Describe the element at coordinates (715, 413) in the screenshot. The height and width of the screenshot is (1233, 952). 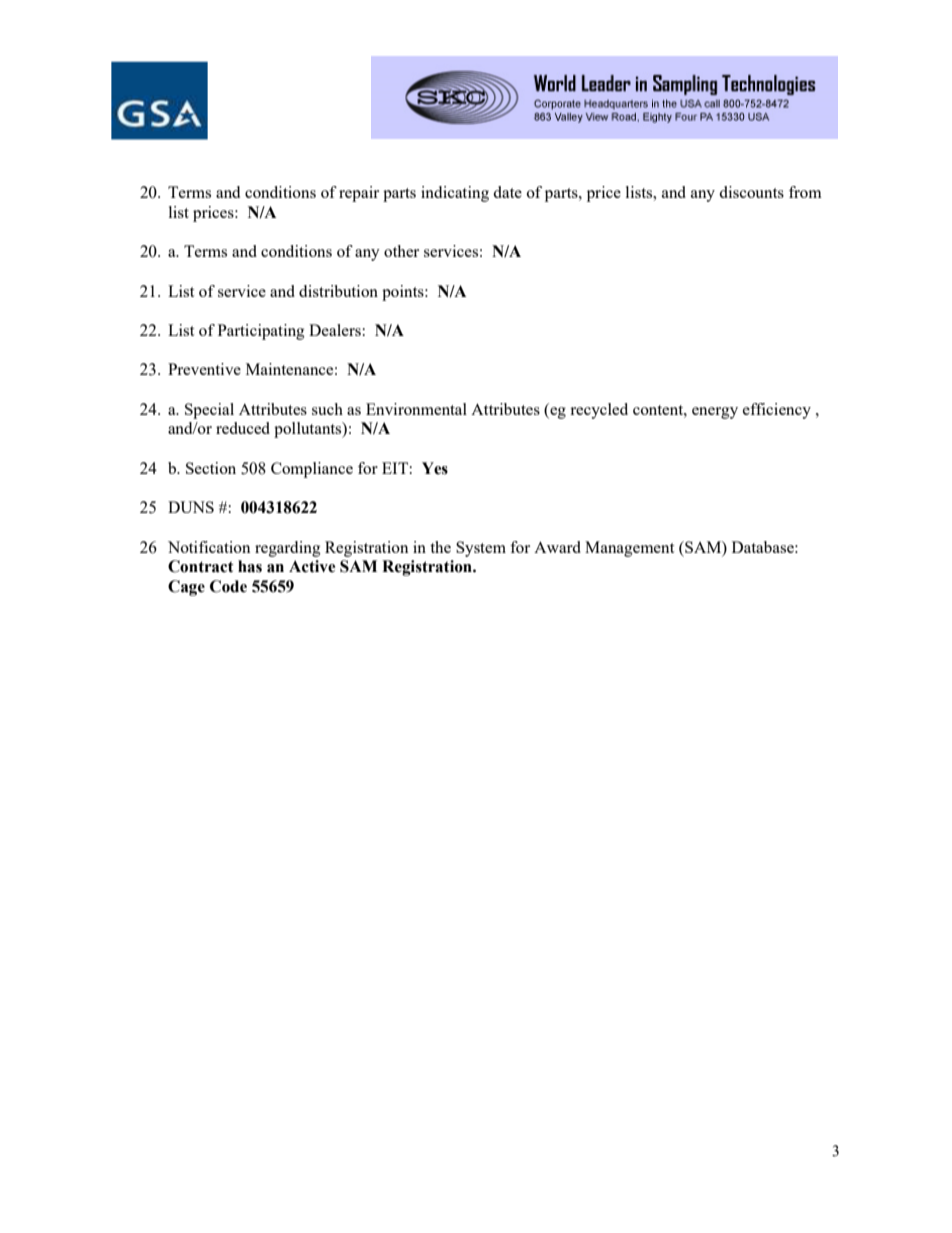
I see `energy` at that location.
